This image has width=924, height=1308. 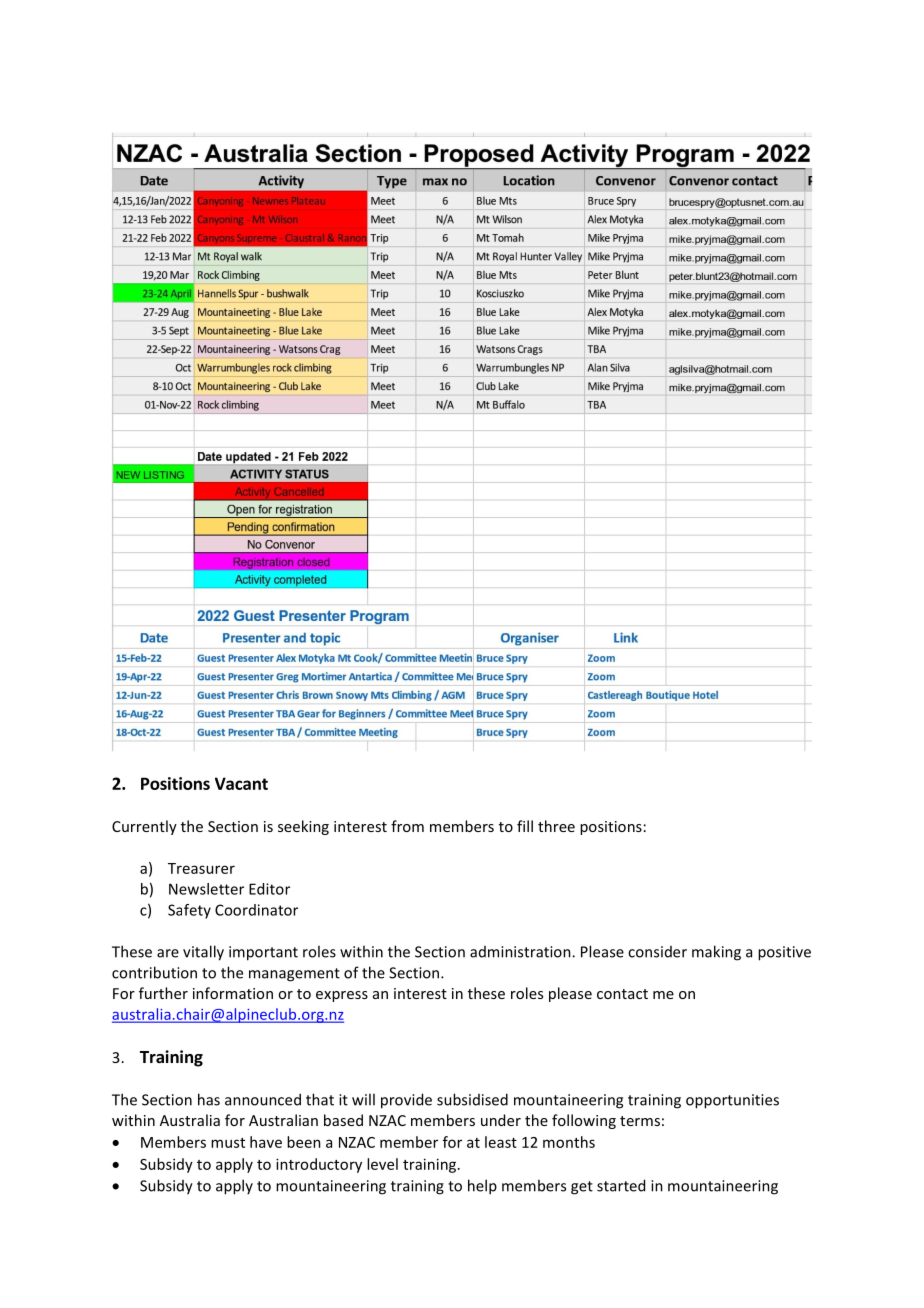 I want to click on administration, so click(x=521, y=952).
